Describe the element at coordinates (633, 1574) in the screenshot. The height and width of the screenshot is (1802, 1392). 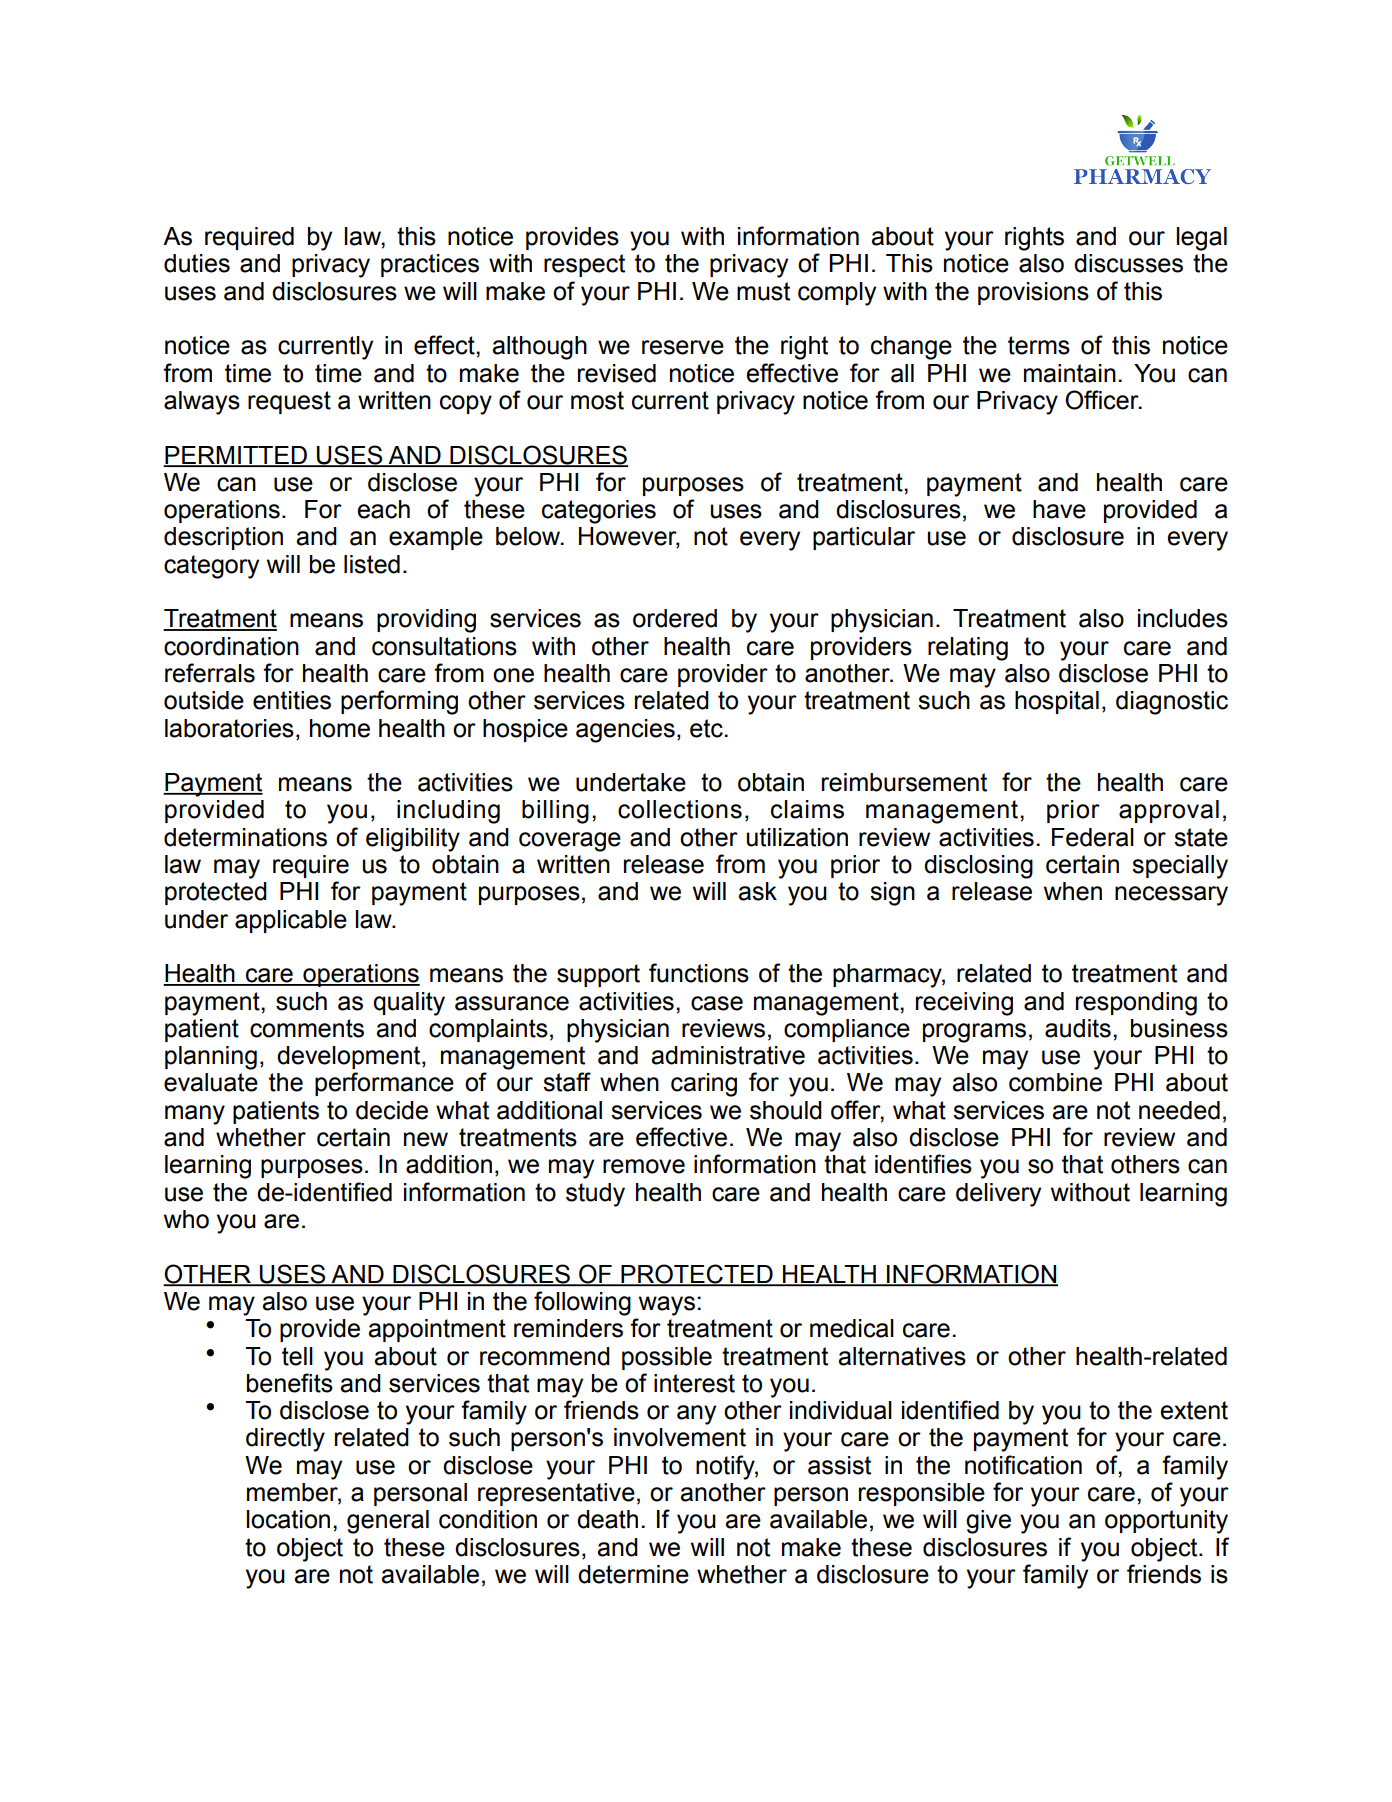
I see `determine` at that location.
